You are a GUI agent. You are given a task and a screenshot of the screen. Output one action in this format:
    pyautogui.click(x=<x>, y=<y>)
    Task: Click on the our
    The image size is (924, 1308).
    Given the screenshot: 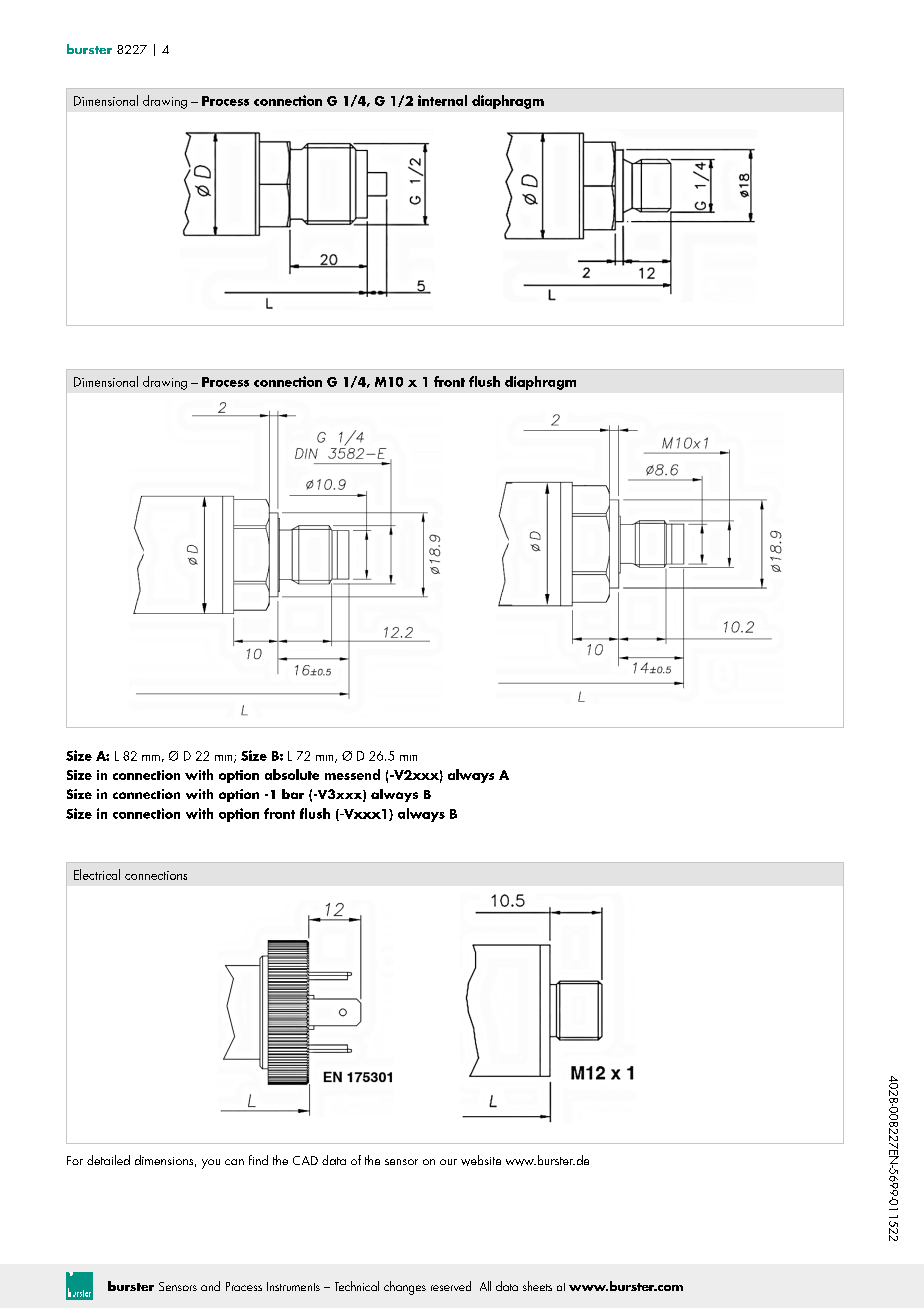 What is the action you would take?
    pyautogui.click(x=448, y=1162)
